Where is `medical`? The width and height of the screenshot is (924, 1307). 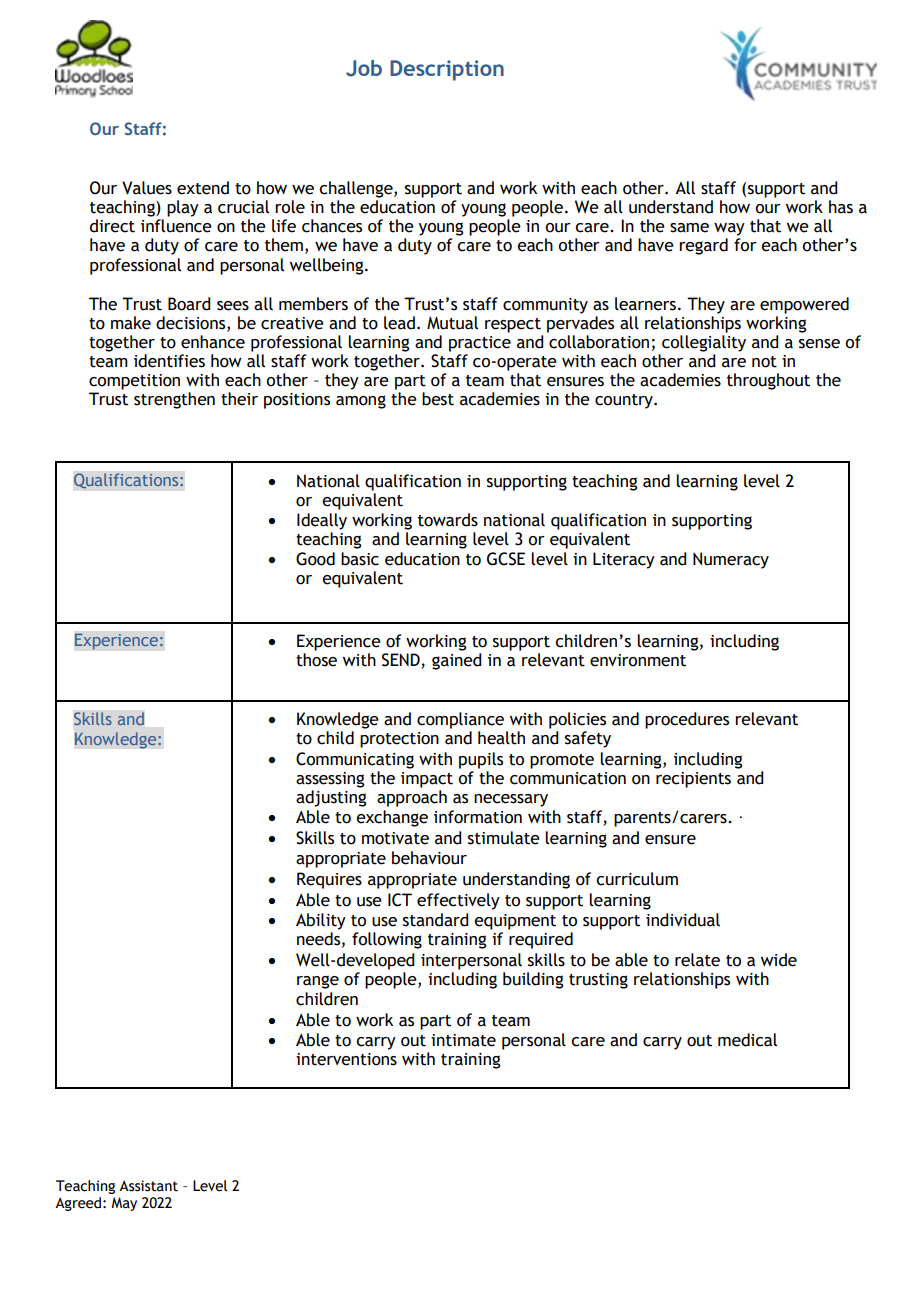 medical is located at coordinates (747, 1040).
